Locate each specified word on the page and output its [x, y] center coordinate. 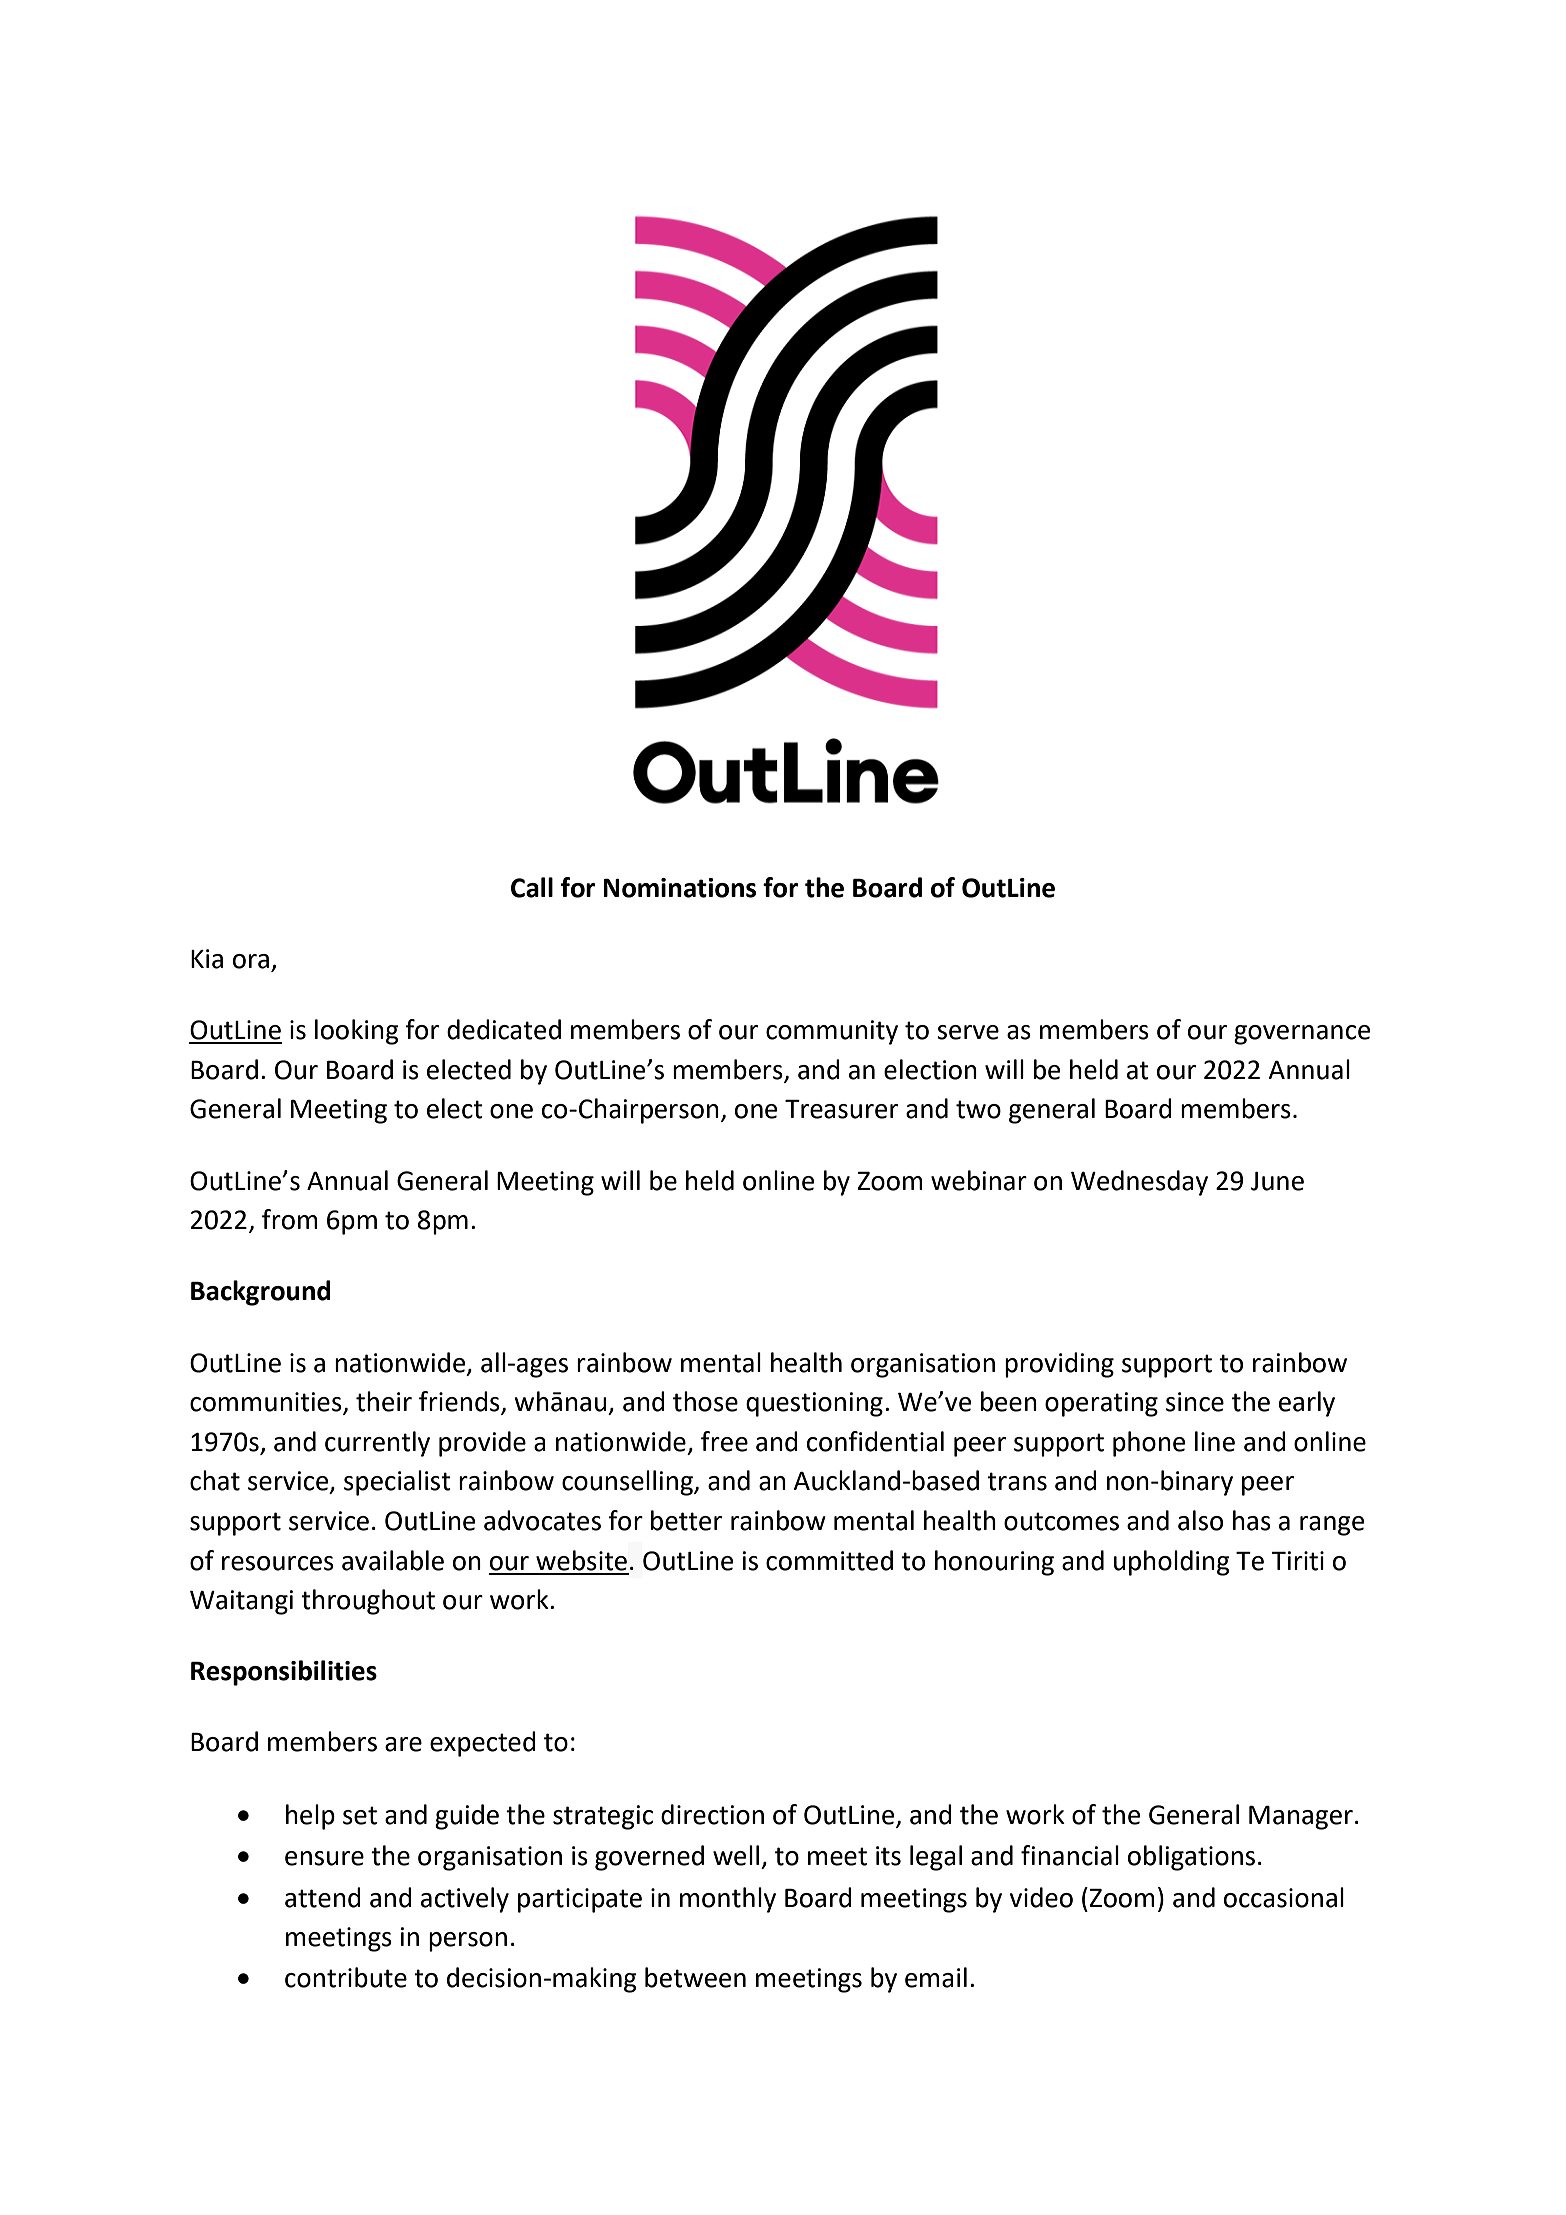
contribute [346, 1977]
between [695, 1977]
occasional [1284, 1897]
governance [1302, 1035]
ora [252, 962]
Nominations [680, 888]
